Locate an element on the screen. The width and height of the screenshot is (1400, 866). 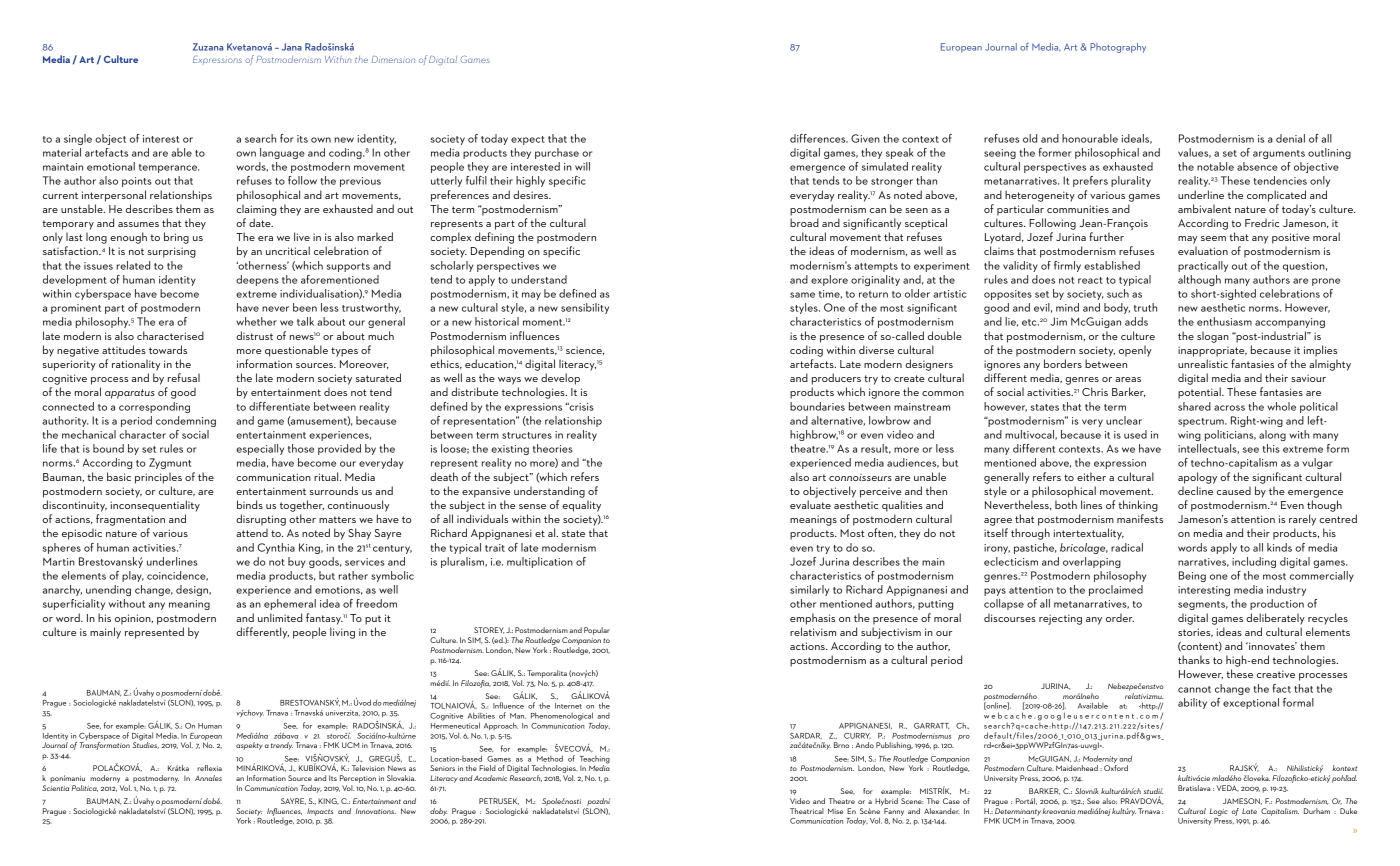
crisis is located at coordinates (580, 406).
